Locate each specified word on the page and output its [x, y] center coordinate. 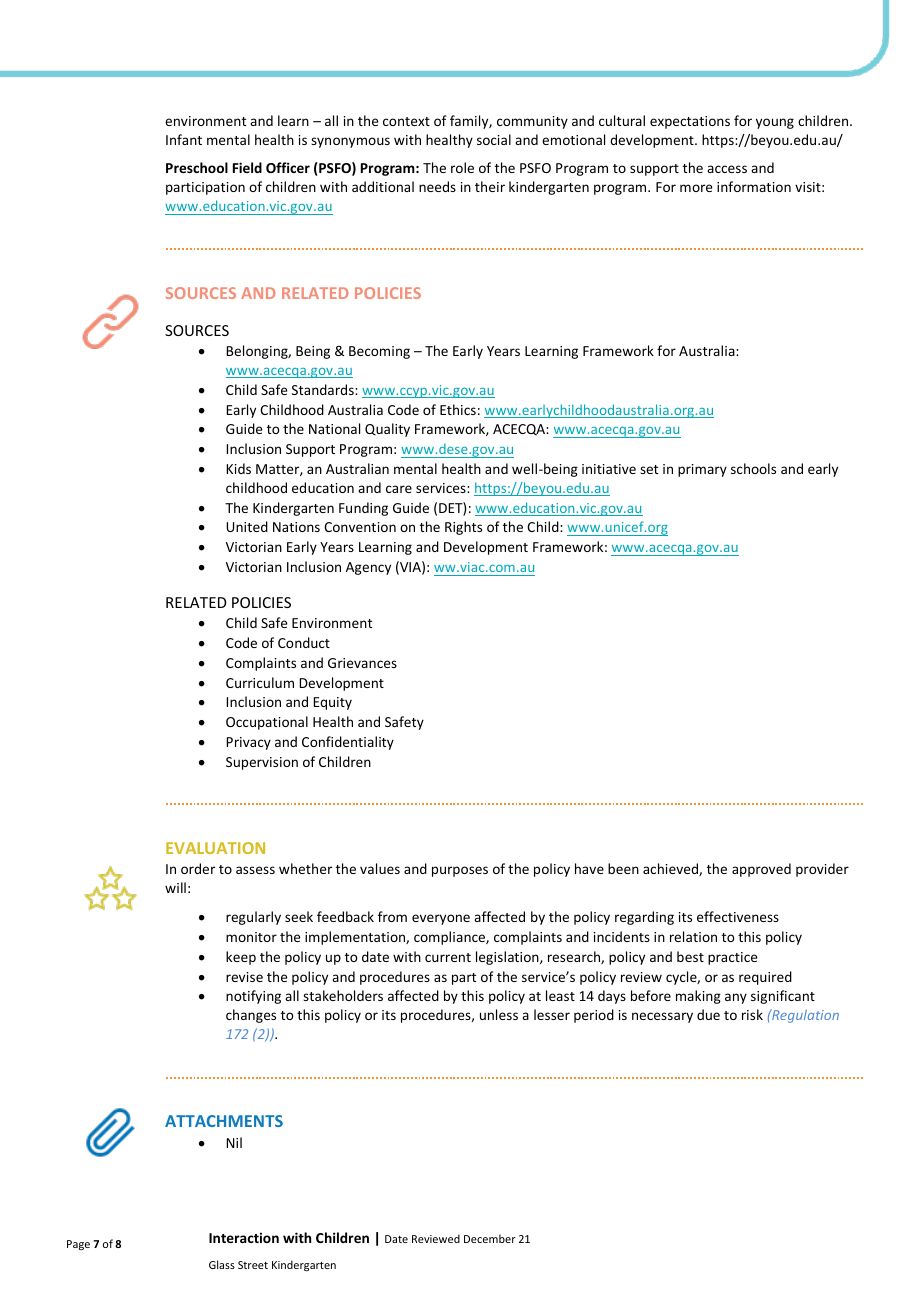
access [727, 169]
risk [752, 1014]
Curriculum [260, 682]
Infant [184, 139]
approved [761, 870]
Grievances [362, 663]
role [462, 167]
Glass [222, 1264]
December [490, 1238]
